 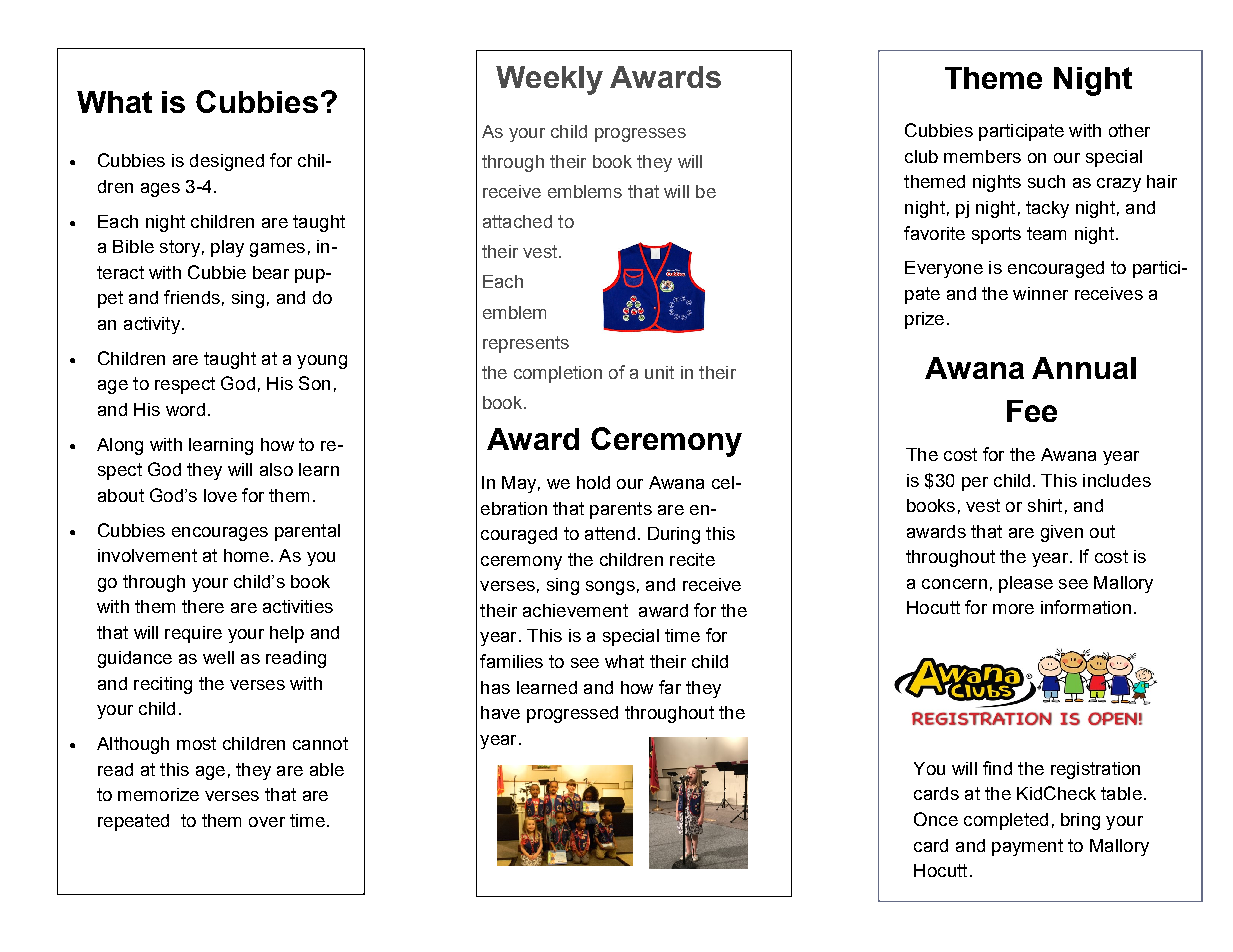 What do you see at coordinates (227, 162) in the page?
I see `designed` at bounding box center [227, 162].
